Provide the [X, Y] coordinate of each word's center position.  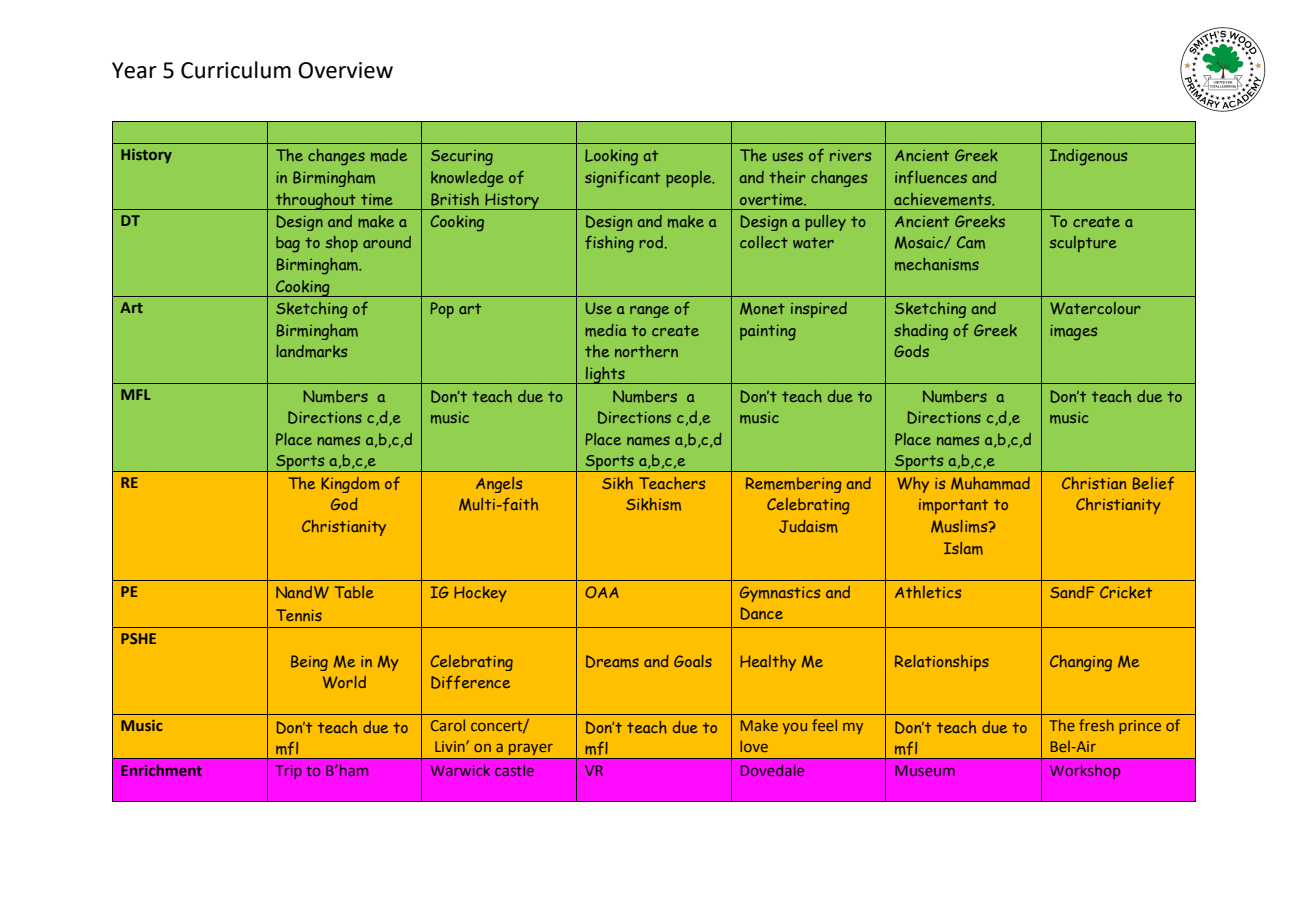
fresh [1096, 725]
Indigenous [1088, 157]
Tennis [299, 615]
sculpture [1083, 244]
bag [288, 244]
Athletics [928, 592]
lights [605, 375]
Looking [611, 157]
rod [652, 242]
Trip [288, 772]
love [754, 746]
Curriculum [236, 70]
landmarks [311, 351]
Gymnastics [780, 594]
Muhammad [990, 483]
